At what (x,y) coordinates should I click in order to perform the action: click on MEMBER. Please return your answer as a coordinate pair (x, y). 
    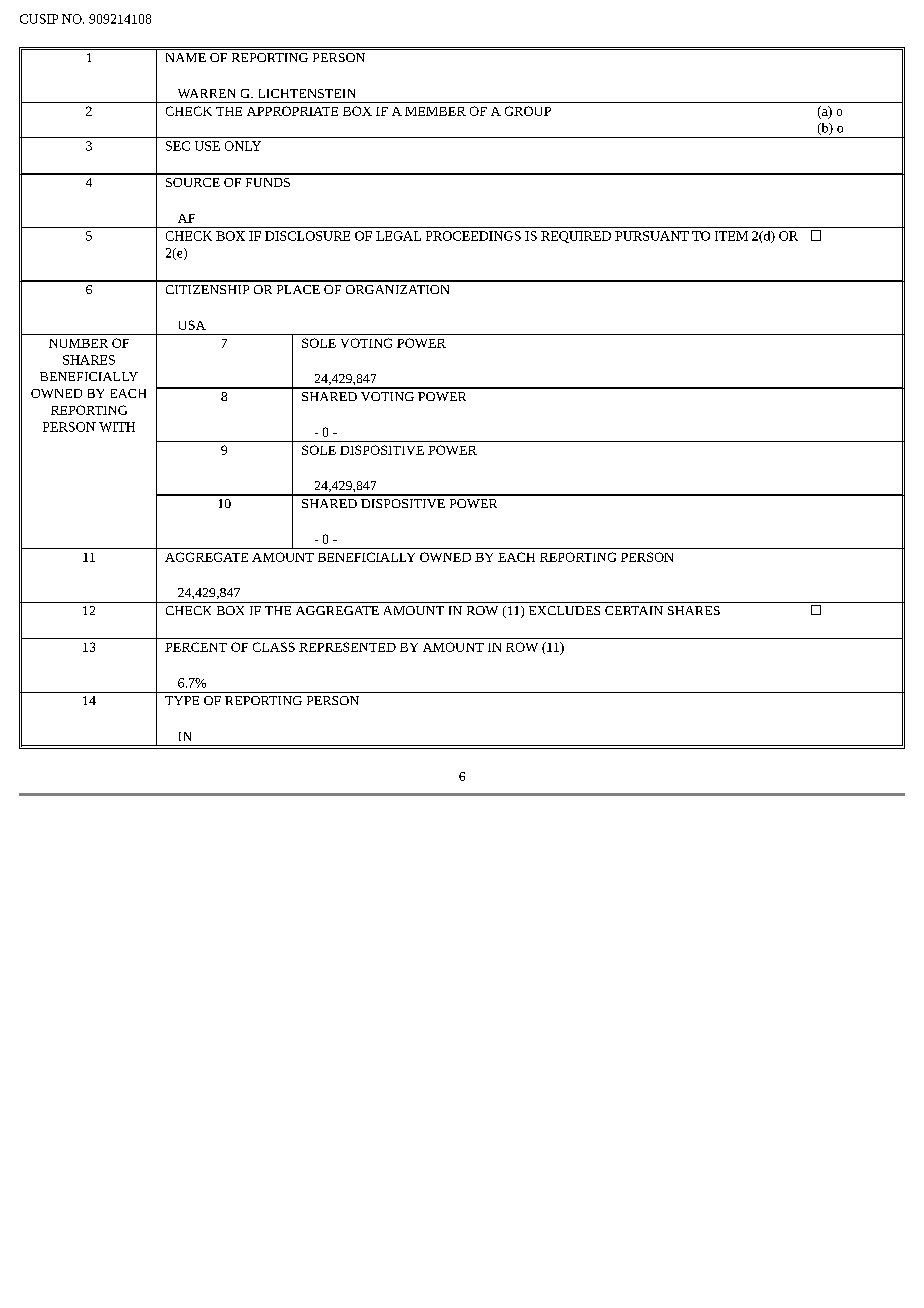
    Looking at the image, I should click on (435, 111).
